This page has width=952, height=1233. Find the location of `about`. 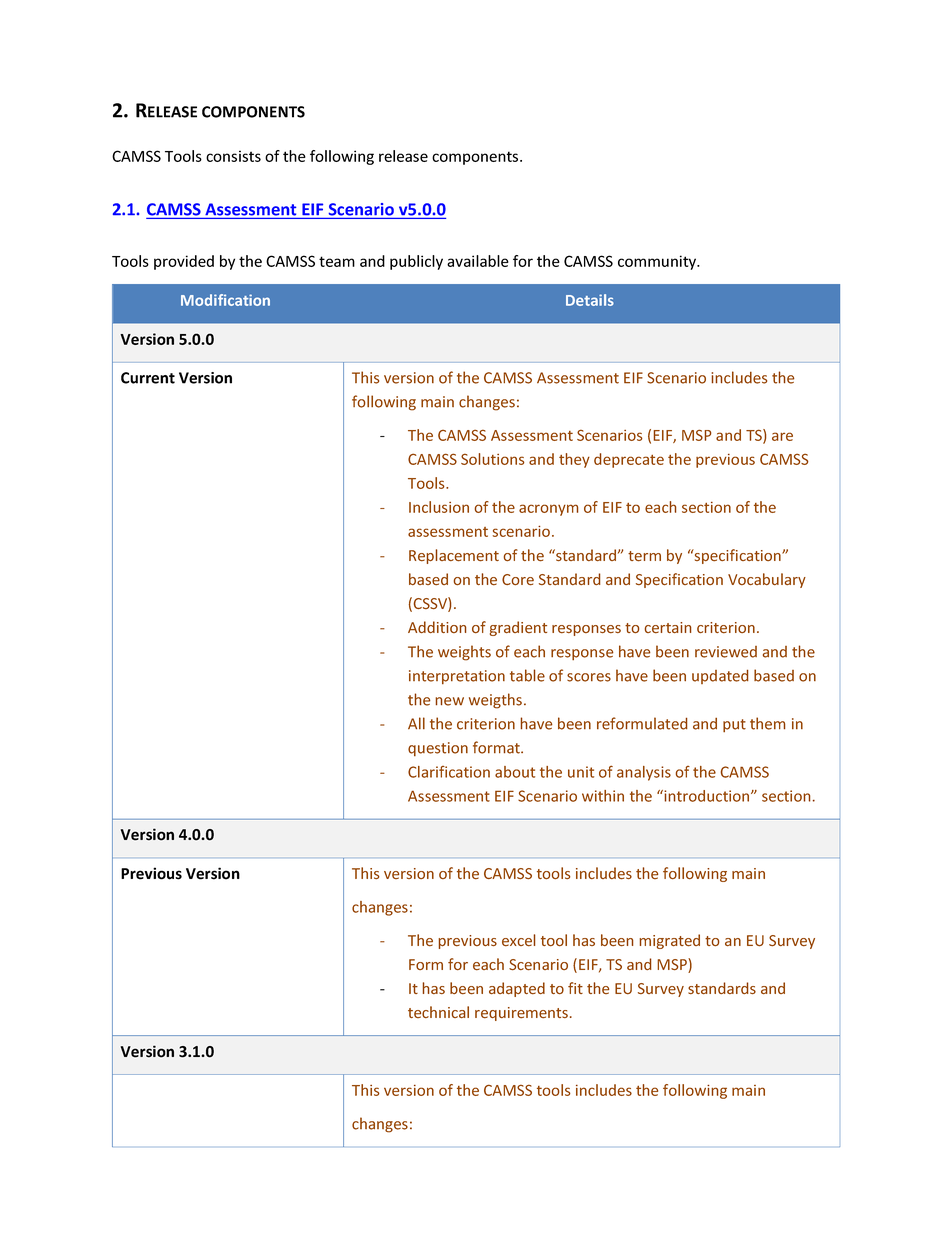

about is located at coordinates (515, 772).
